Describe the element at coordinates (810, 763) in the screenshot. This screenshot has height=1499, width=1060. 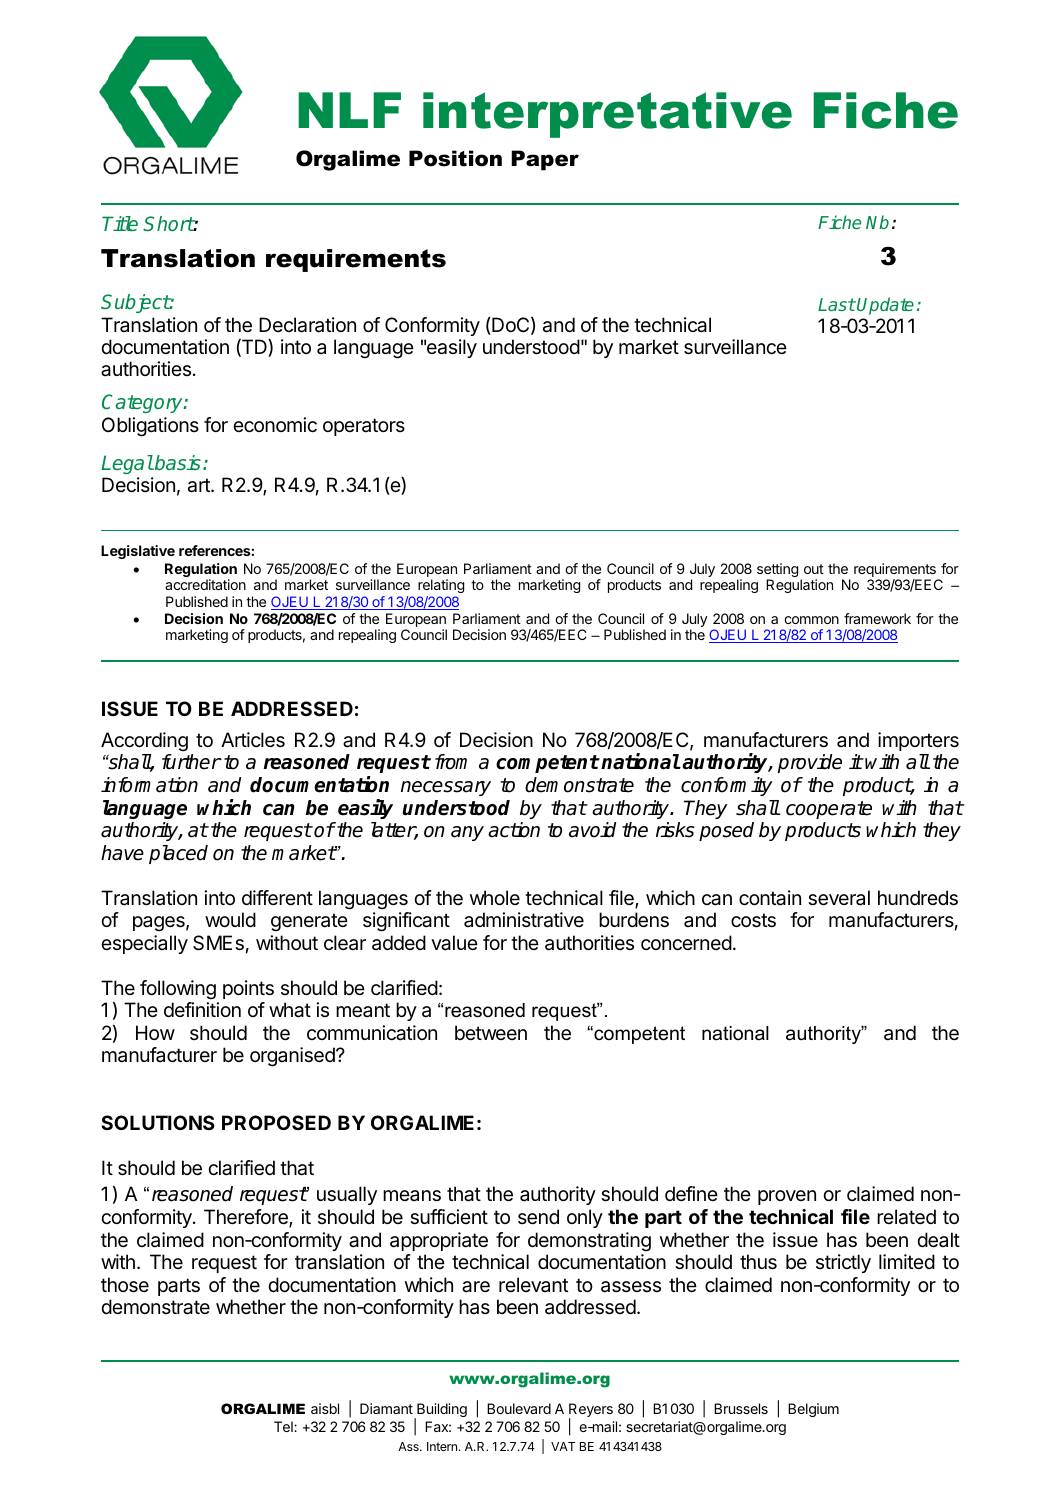
I see `provide` at that location.
